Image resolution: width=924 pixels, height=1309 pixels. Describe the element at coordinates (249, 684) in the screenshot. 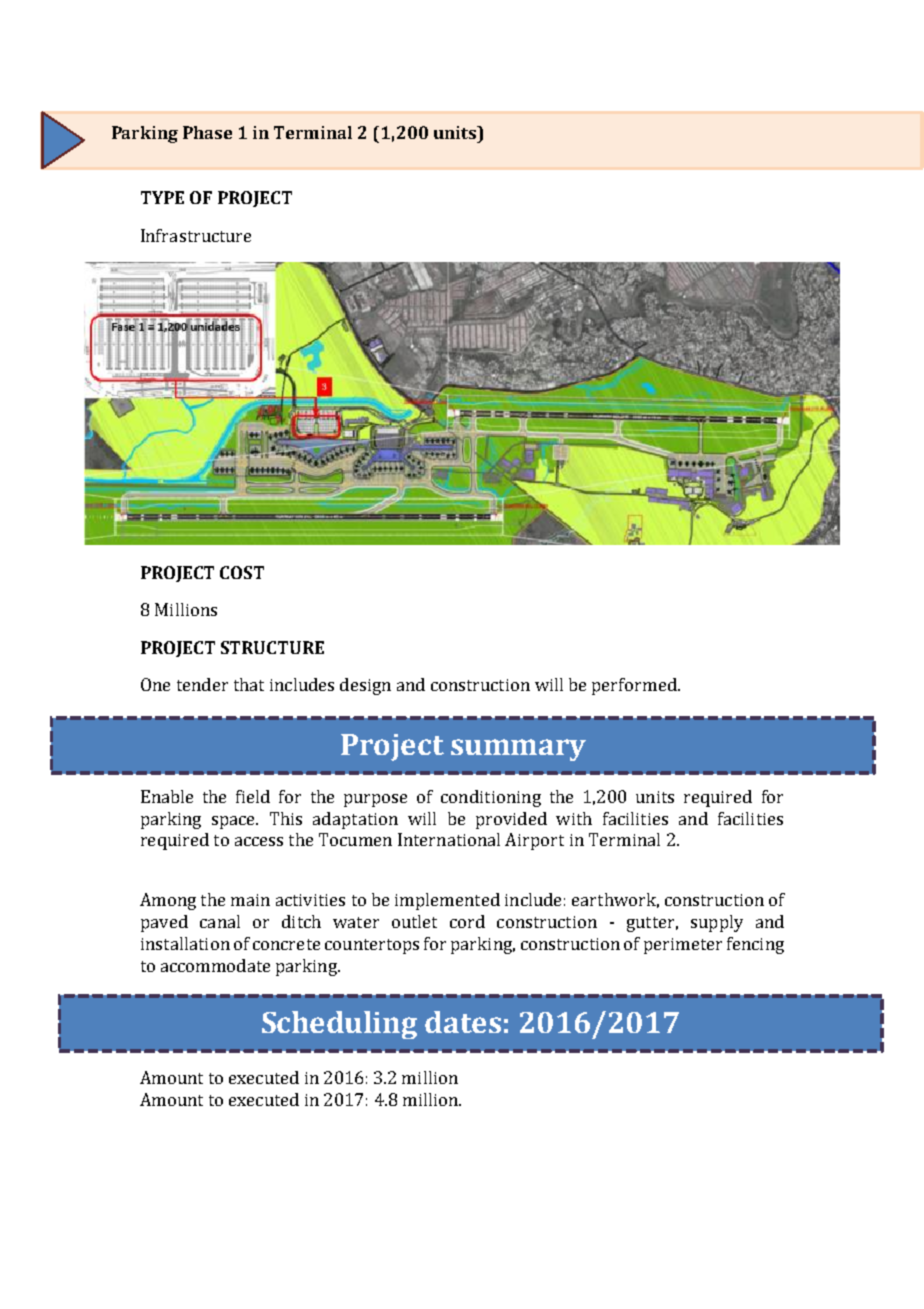

I see `that` at that location.
